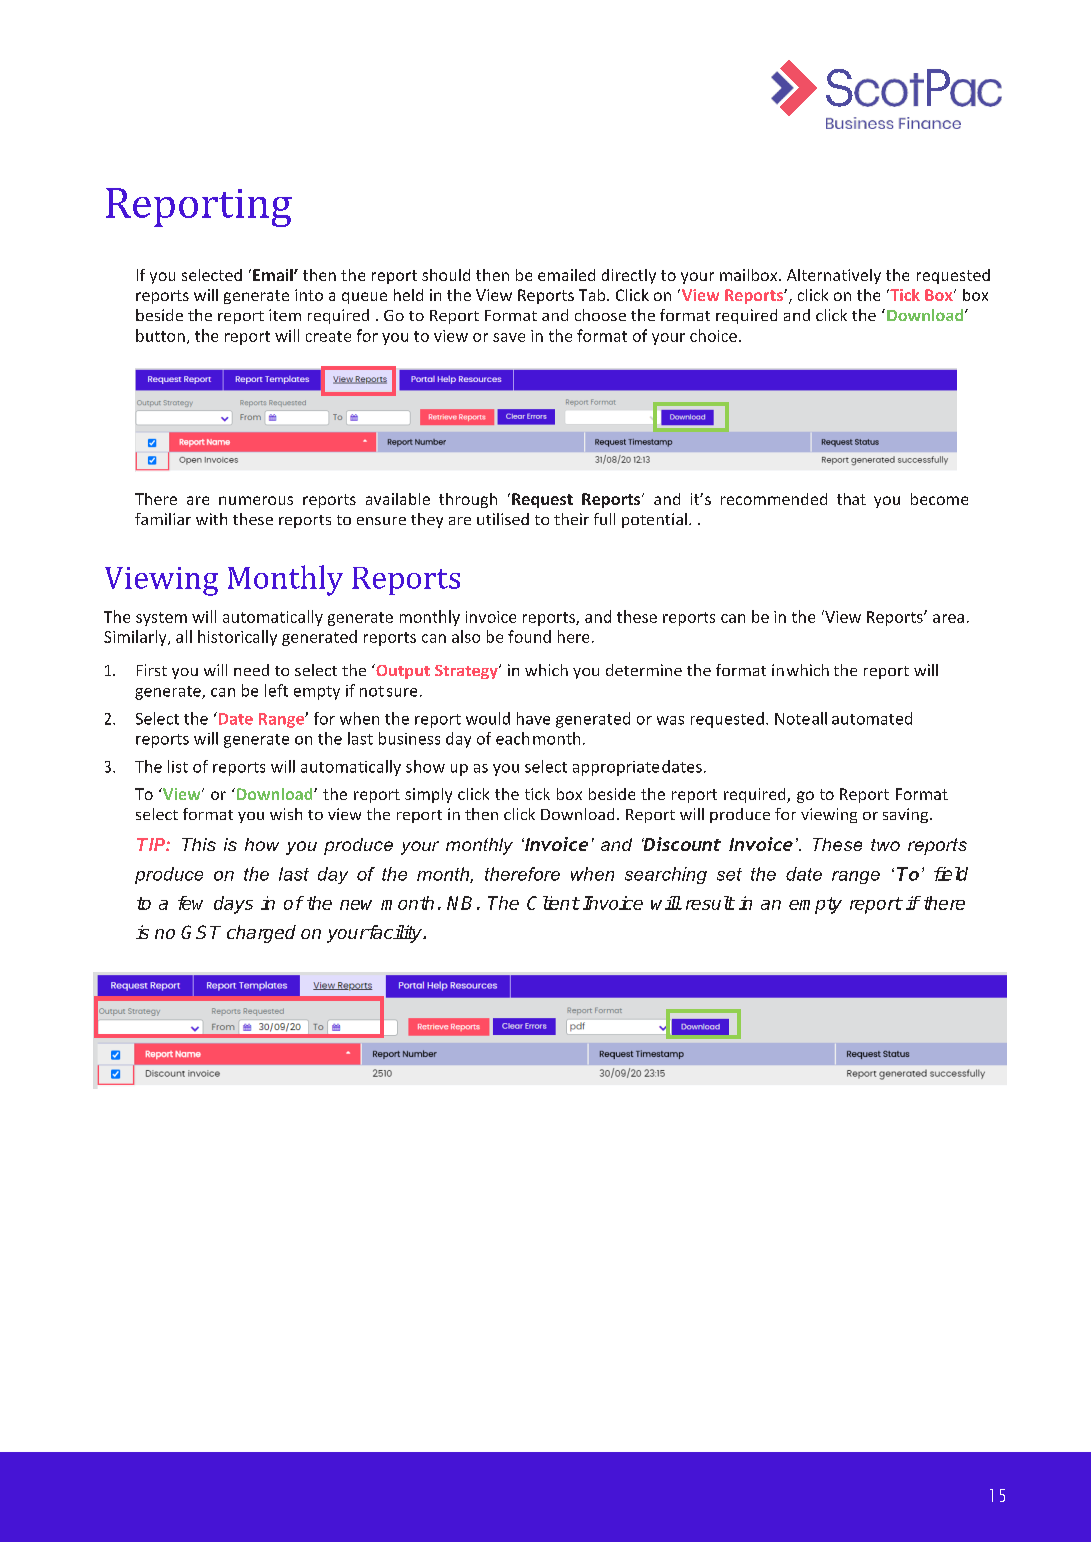 The height and width of the image is (1542, 1091). I want to click on Alternatively, so click(834, 276).
